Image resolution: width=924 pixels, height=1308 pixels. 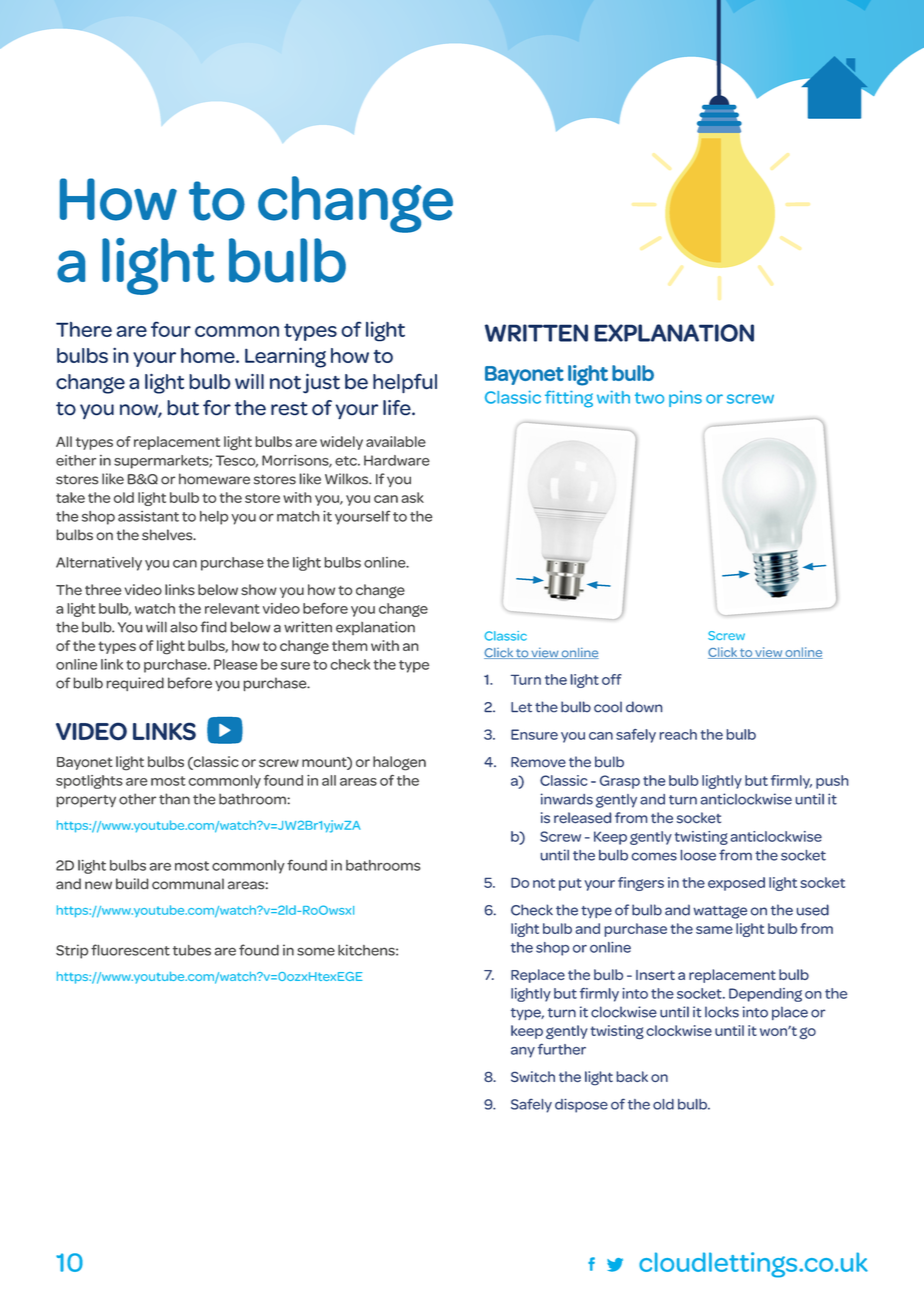 I want to click on tubes, so click(x=192, y=950).
